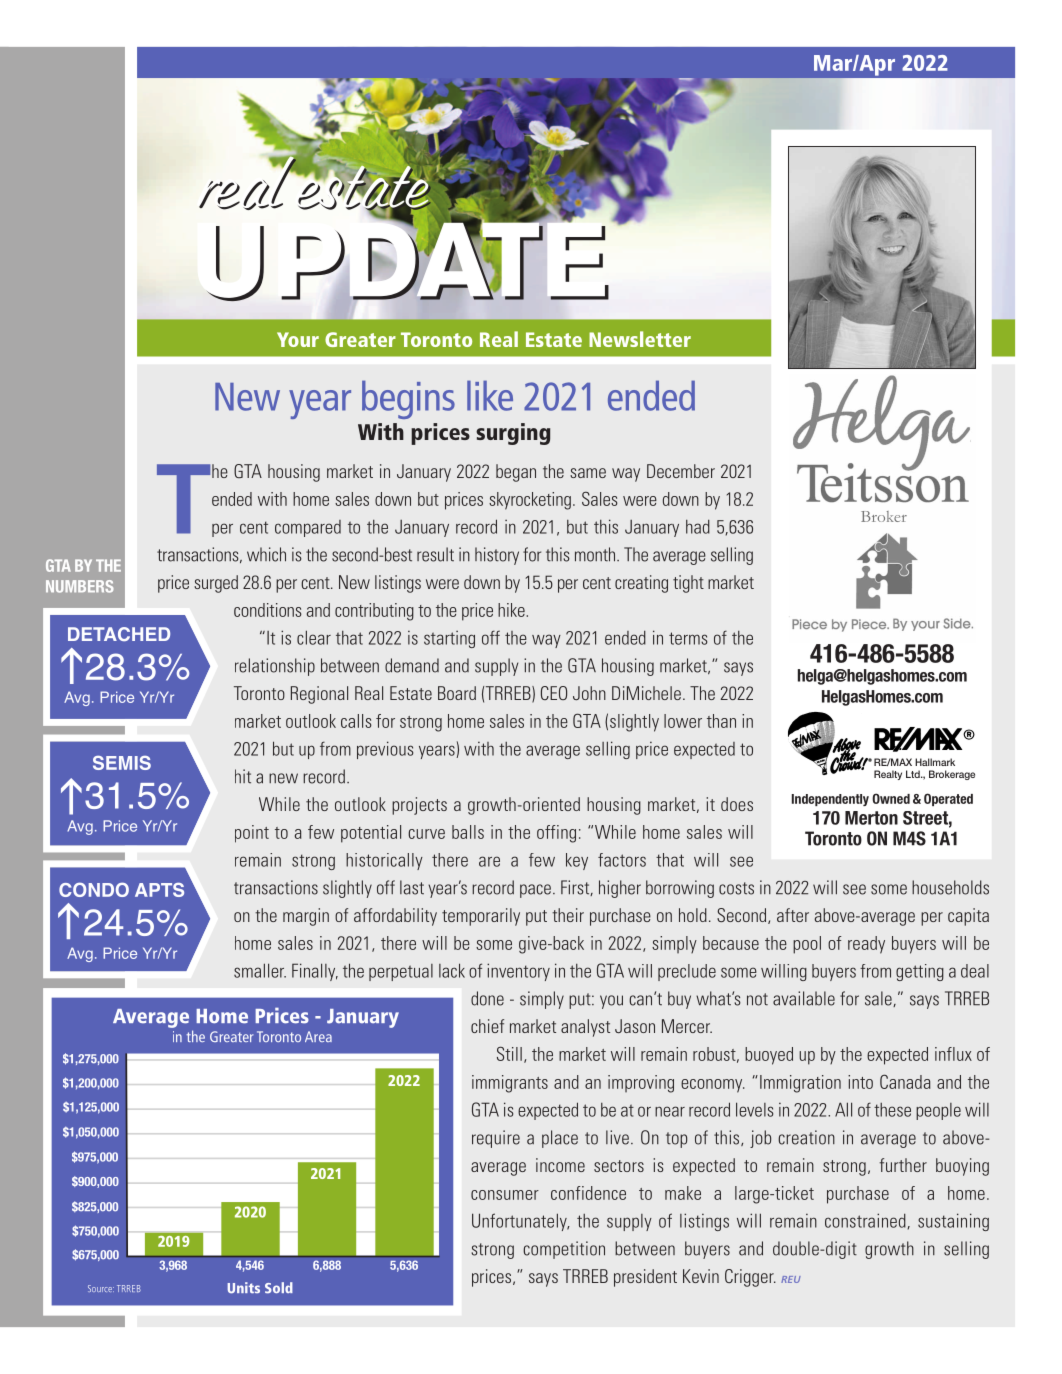 The height and width of the document is (1374, 1062). Describe the element at coordinates (252, 834) in the document. I see `point` at that location.
